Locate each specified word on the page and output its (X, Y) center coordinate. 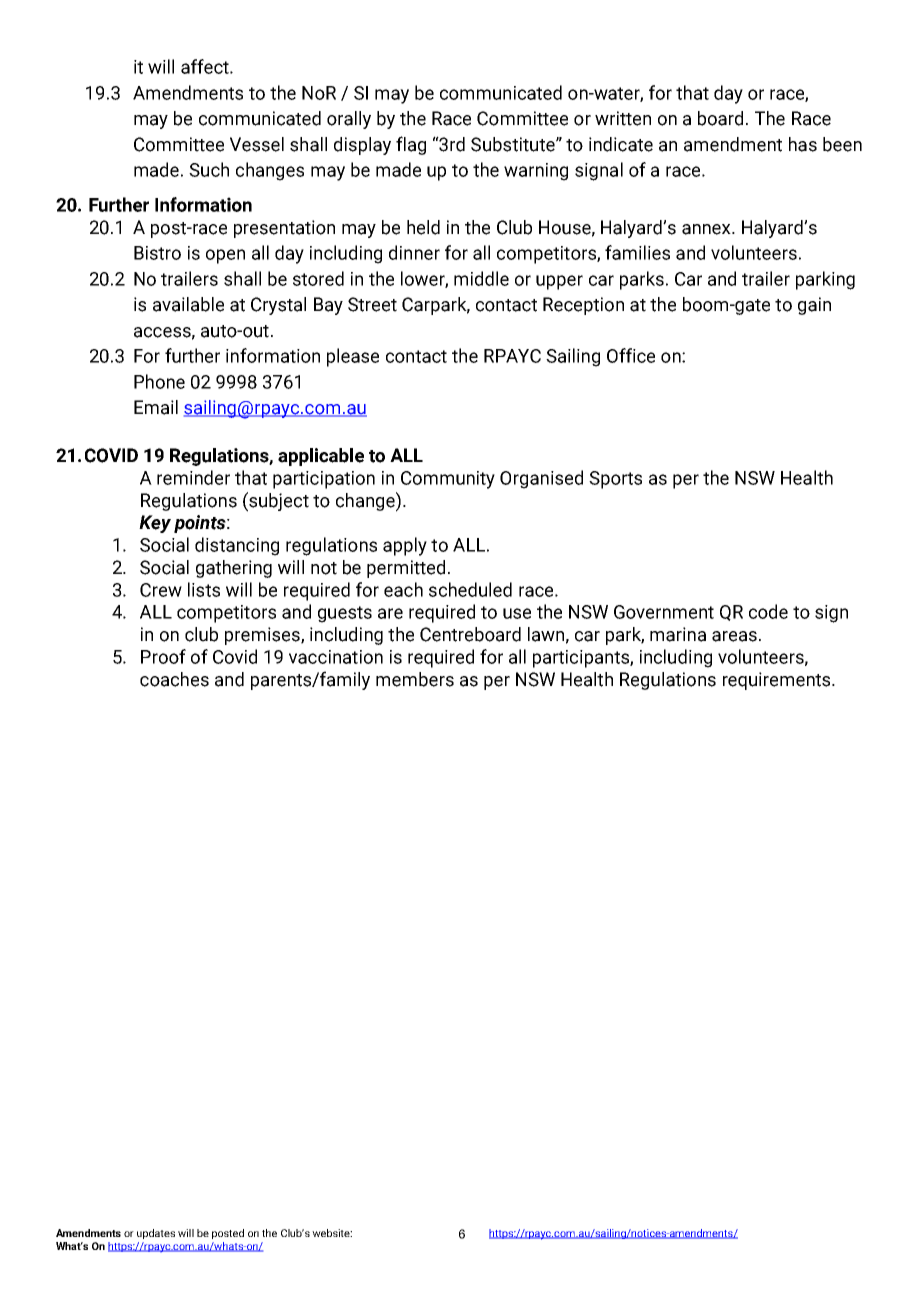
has (803, 144)
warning (536, 172)
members (415, 679)
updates (156, 1234)
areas (734, 636)
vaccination (336, 657)
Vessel (257, 144)
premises (263, 636)
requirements (778, 681)
